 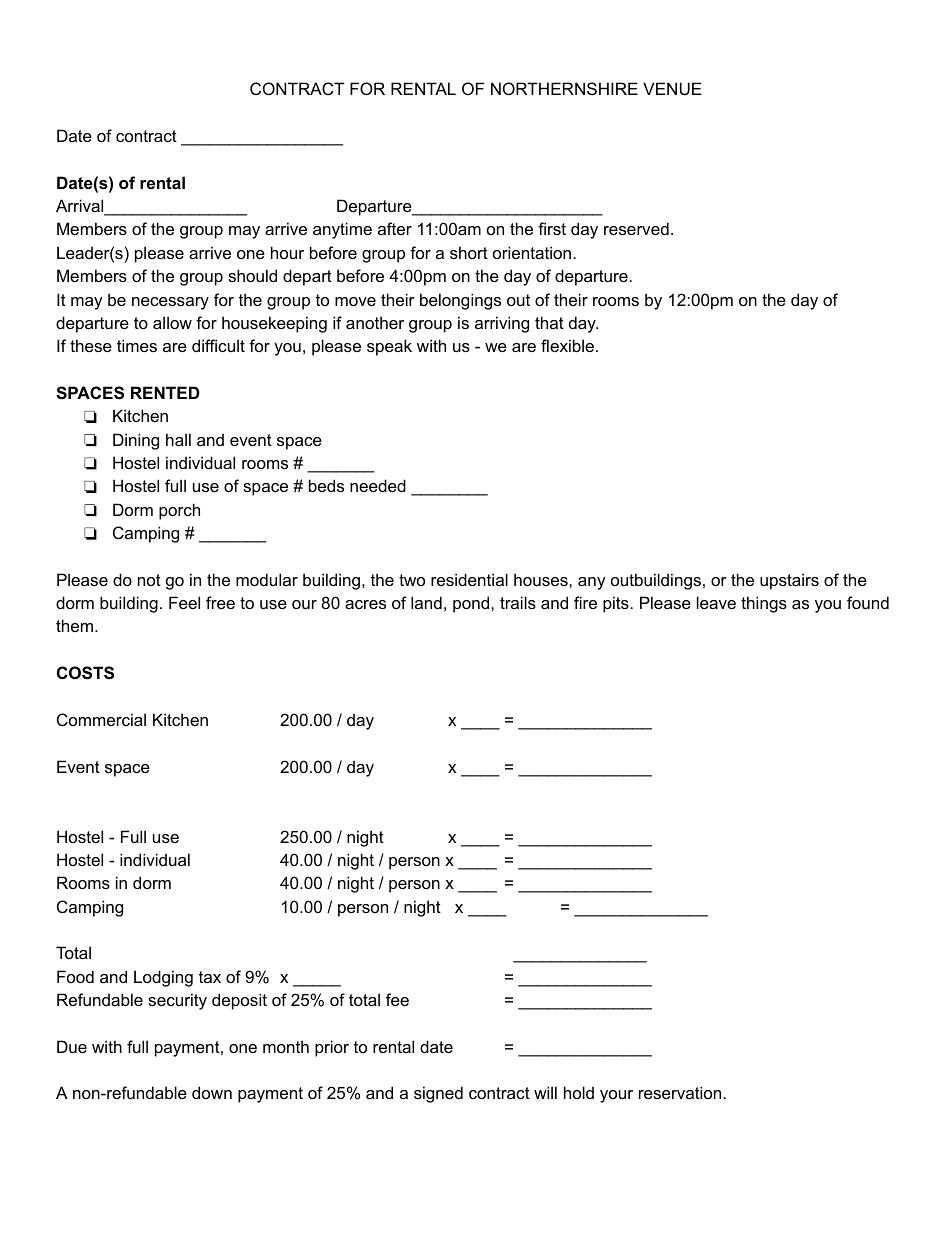 I want to click on arriving, so click(x=502, y=324).
